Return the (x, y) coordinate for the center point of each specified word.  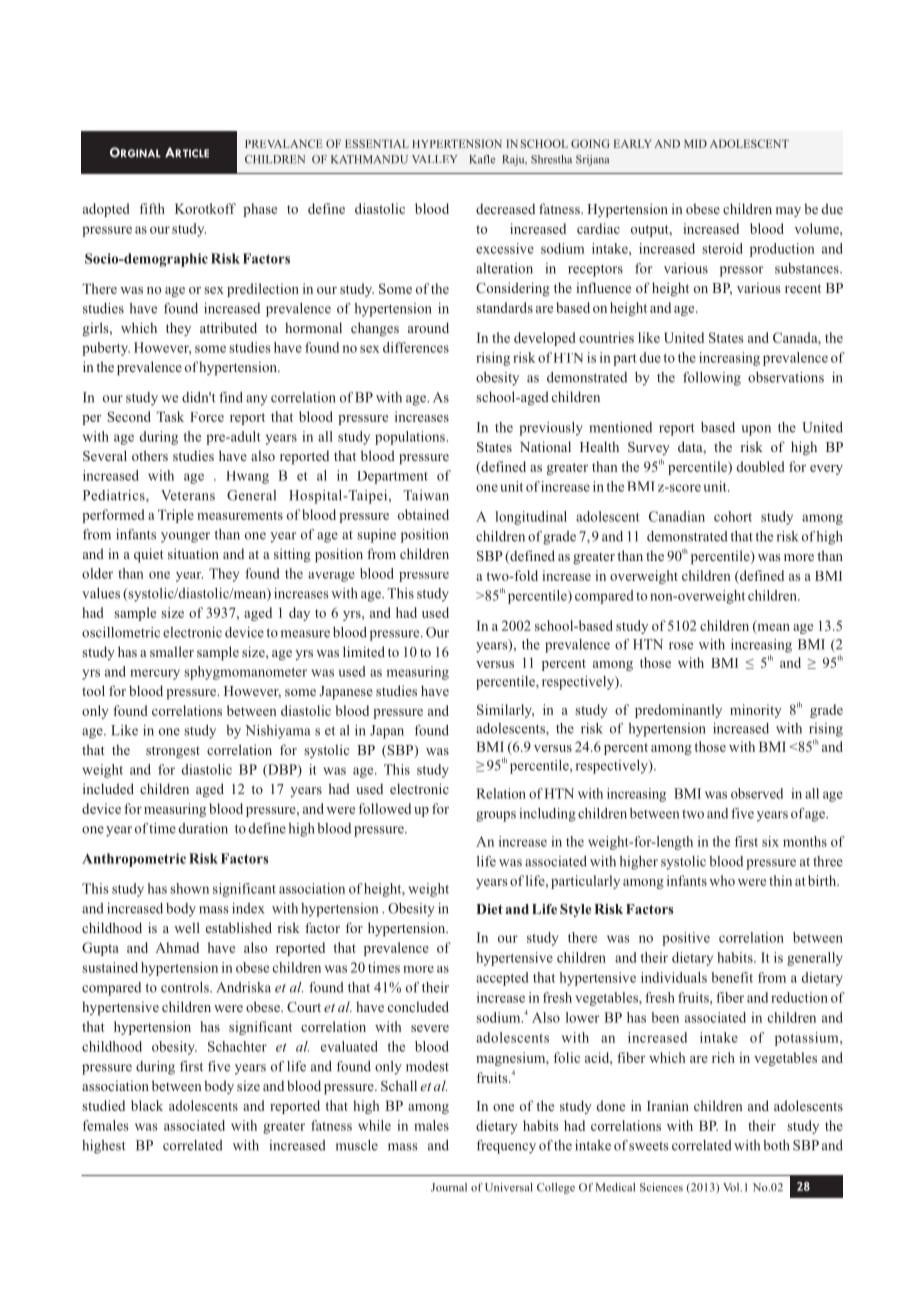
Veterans (188, 495)
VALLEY (435, 159)
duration (203, 828)
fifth (152, 208)
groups (496, 816)
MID (695, 143)
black (147, 1105)
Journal (449, 1187)
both (776, 1145)
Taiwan (426, 495)
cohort (733, 516)
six (770, 841)
